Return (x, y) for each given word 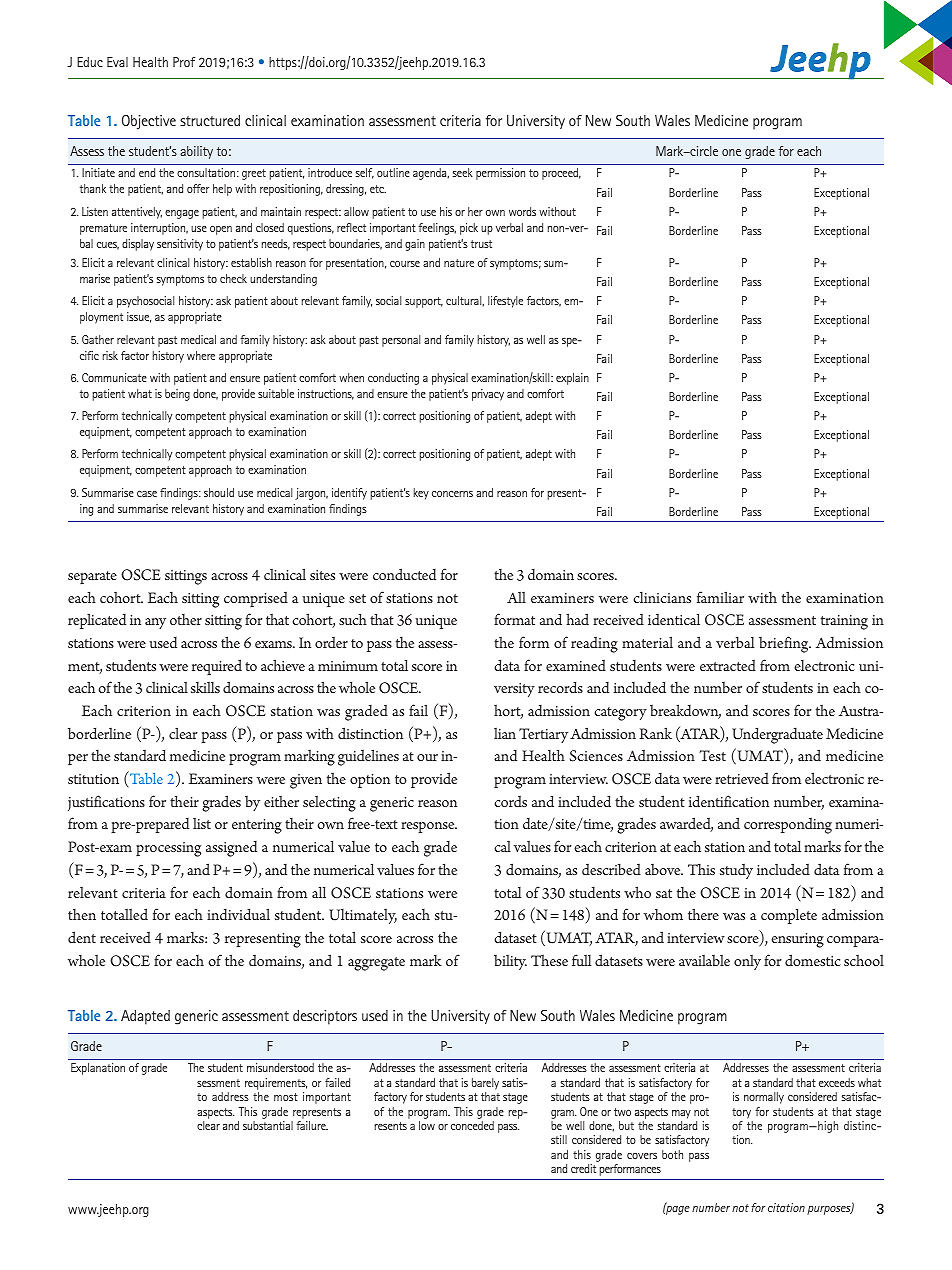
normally (764, 1098)
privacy (488, 395)
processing (168, 849)
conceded (472, 1125)
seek (463, 172)
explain (572, 379)
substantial (268, 1125)
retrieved (742, 778)
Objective (149, 122)
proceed (561, 174)
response (429, 827)
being (177, 395)
